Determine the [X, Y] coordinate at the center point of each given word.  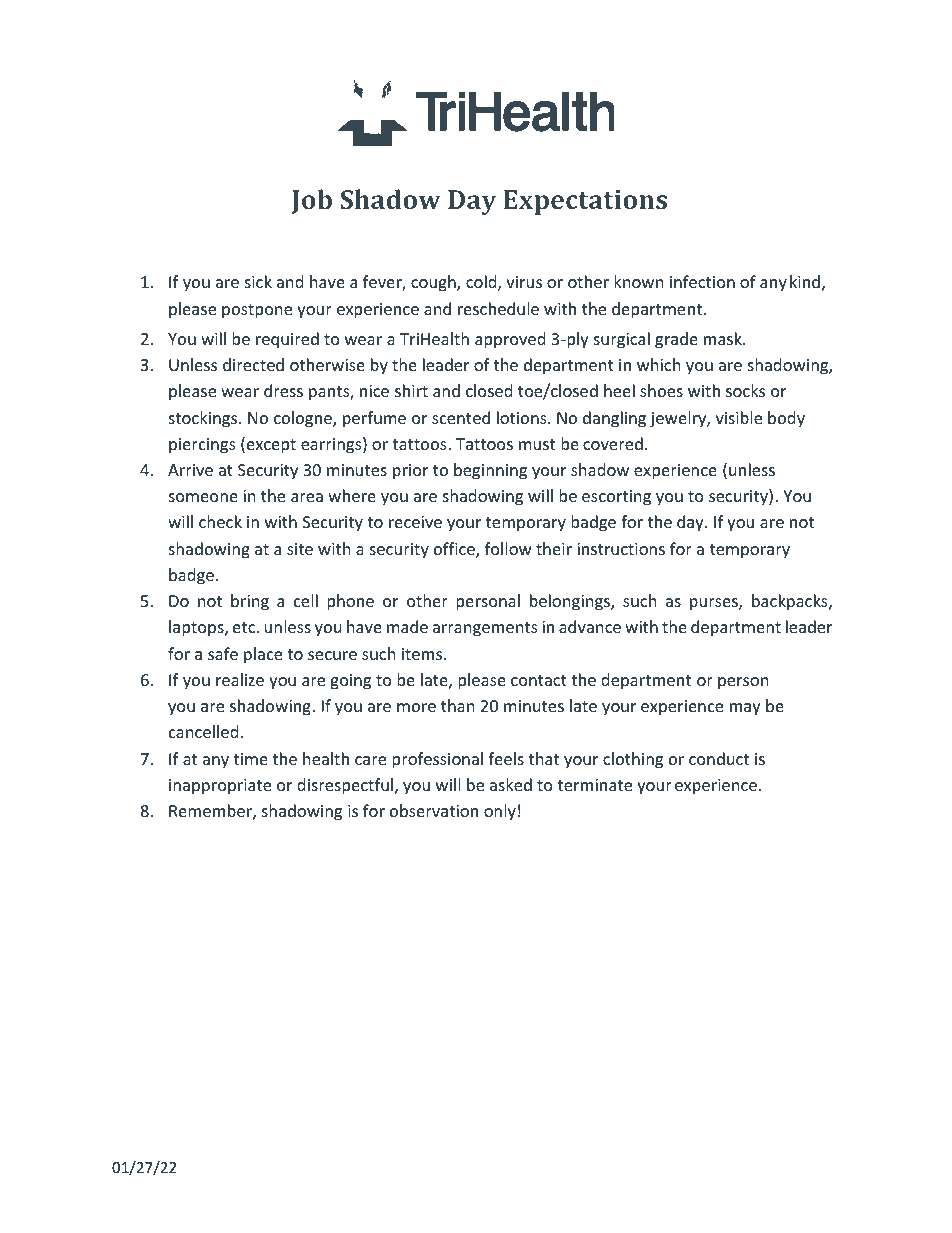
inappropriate [220, 787]
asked [511, 784]
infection [702, 281]
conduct [719, 758]
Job [312, 201]
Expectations [585, 202]
